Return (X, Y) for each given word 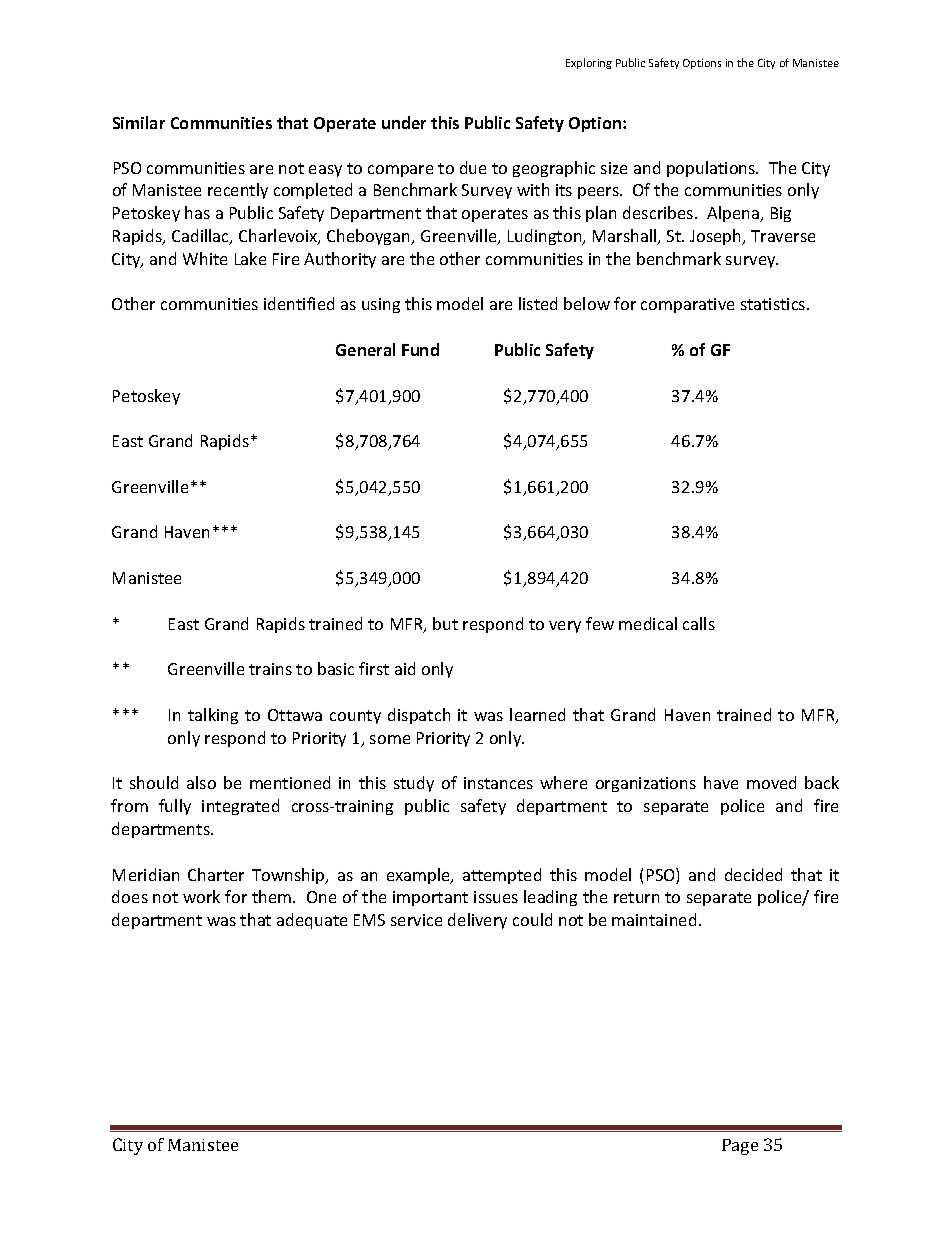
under (404, 122)
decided (753, 874)
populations (712, 169)
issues (496, 897)
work (201, 896)
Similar (139, 122)
